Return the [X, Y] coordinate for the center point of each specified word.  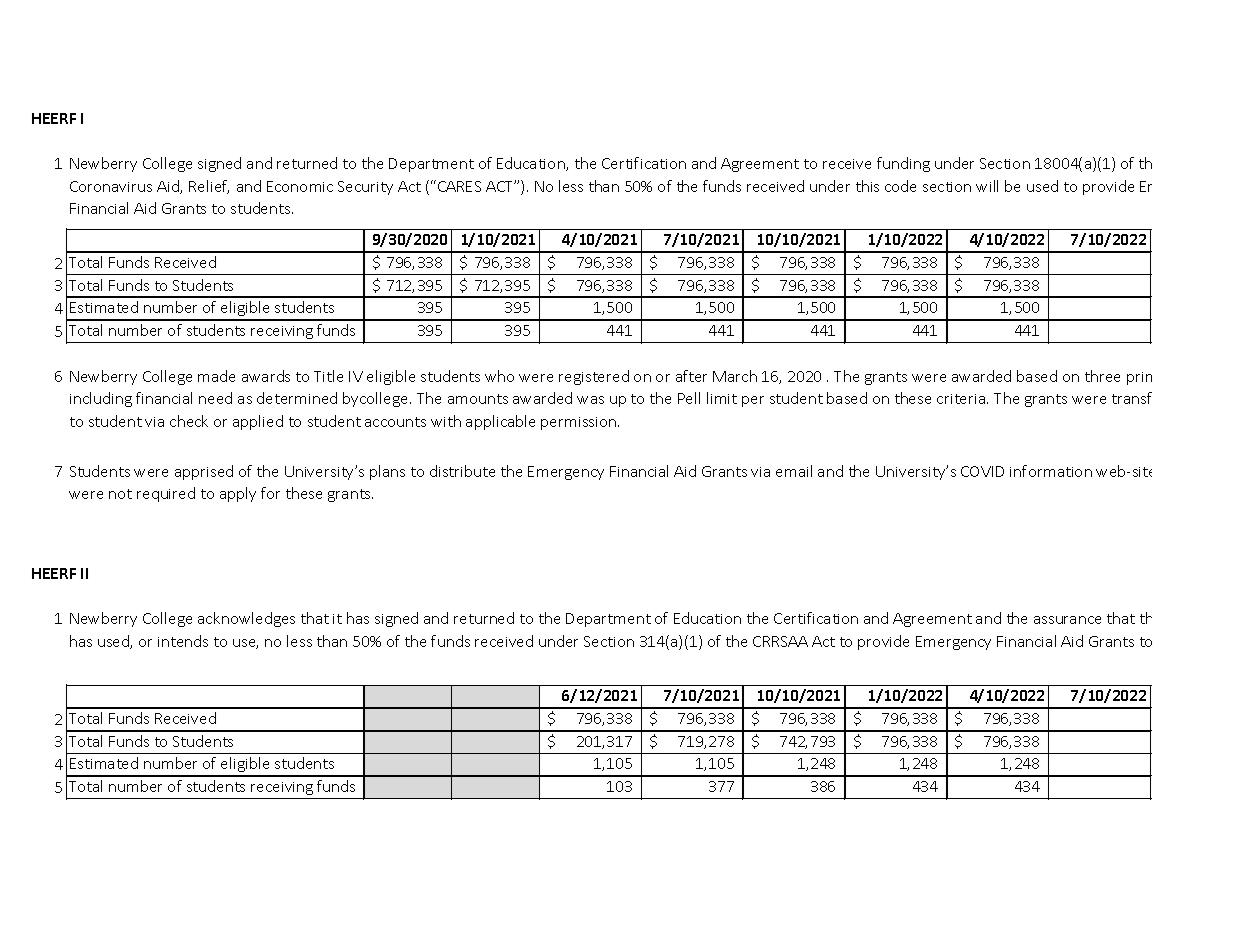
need [215, 398]
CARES [459, 186]
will [987, 186]
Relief [209, 187]
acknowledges [246, 619]
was [590, 400]
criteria [962, 399]
